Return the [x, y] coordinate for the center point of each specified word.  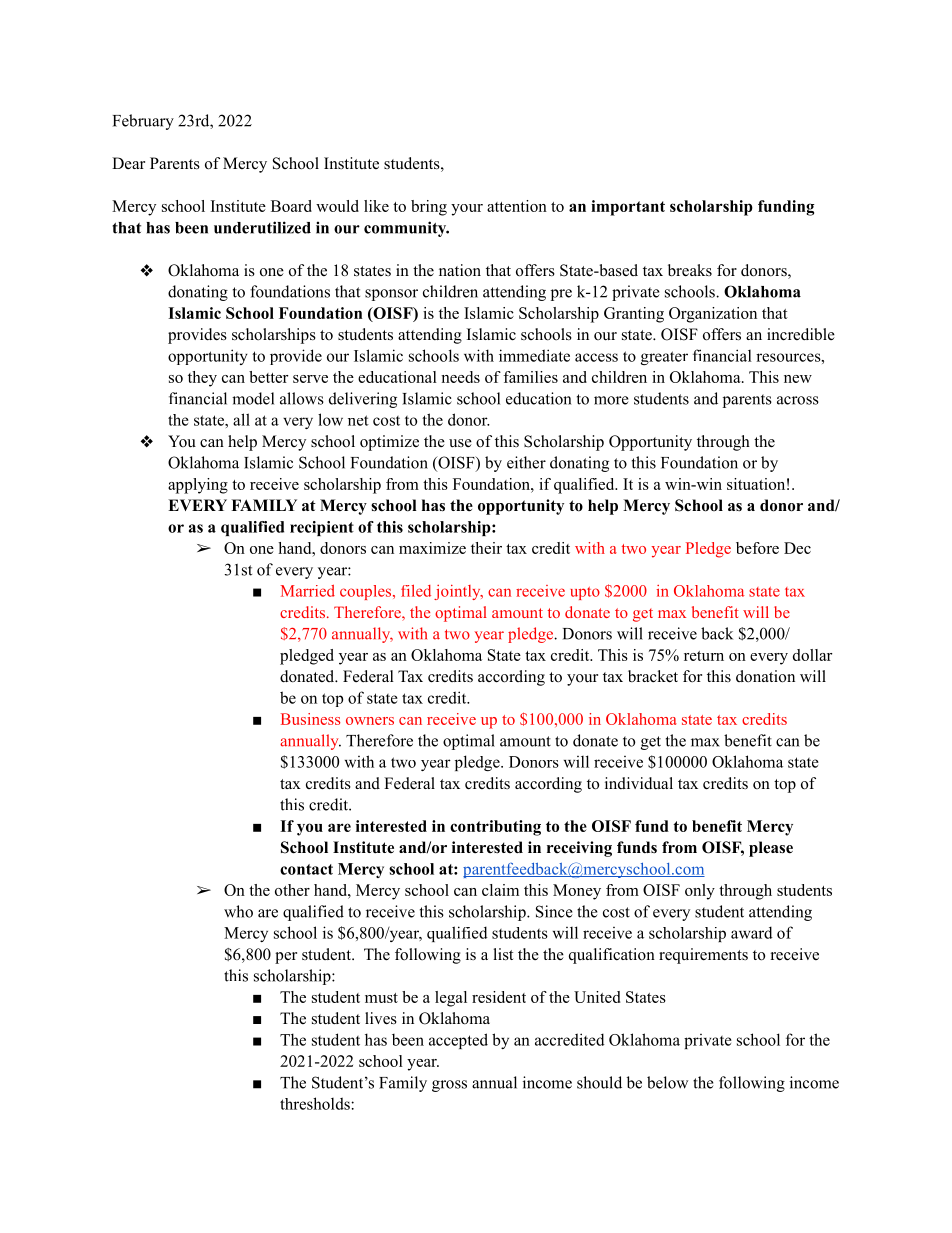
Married [308, 591]
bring [429, 208]
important [628, 208]
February [143, 122]
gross [449, 1086]
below [667, 1082]
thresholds [316, 1103]
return [704, 656]
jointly [458, 592]
